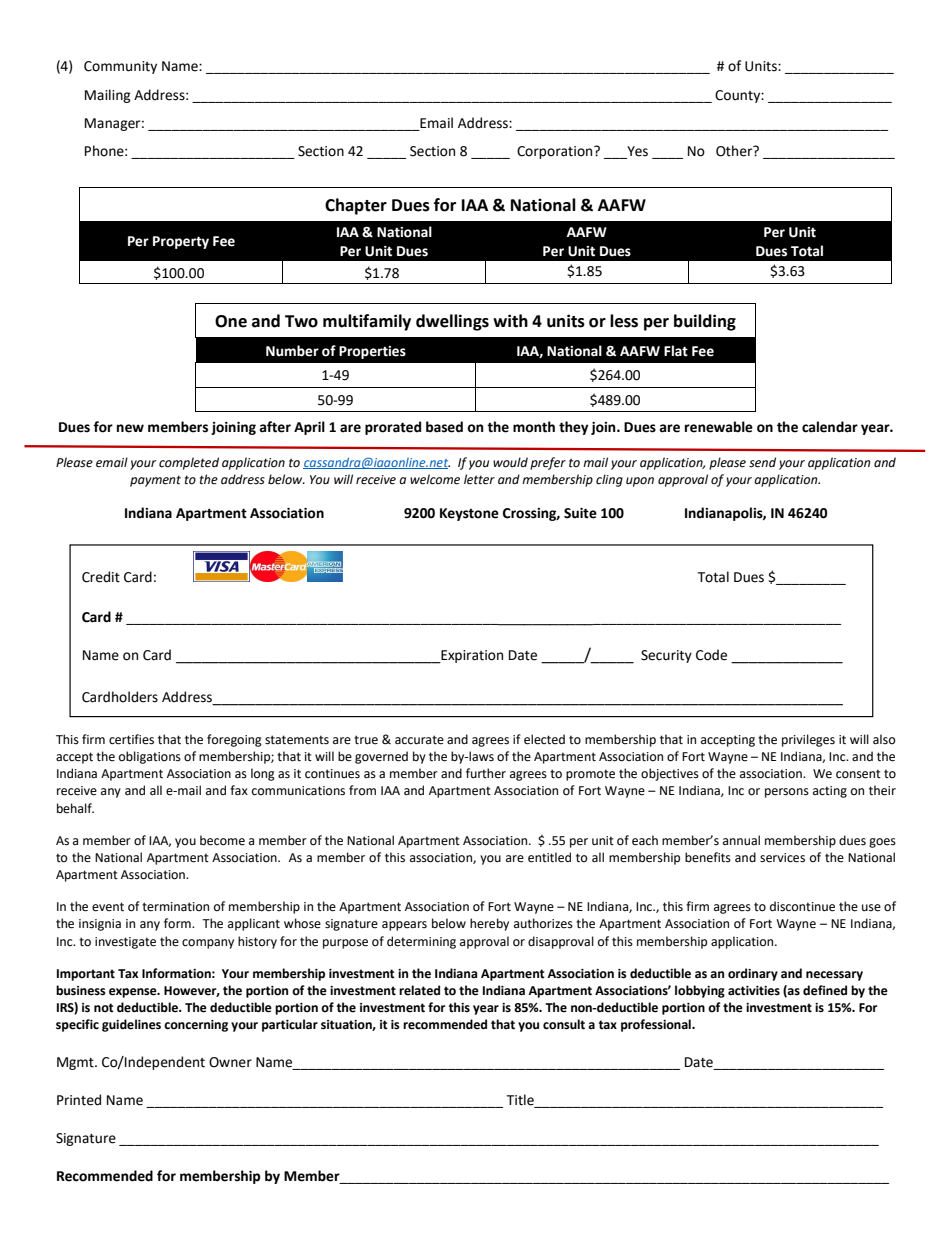 The image size is (952, 1233). Describe the element at coordinates (564, 1024) in the screenshot. I see `consult` at that location.
